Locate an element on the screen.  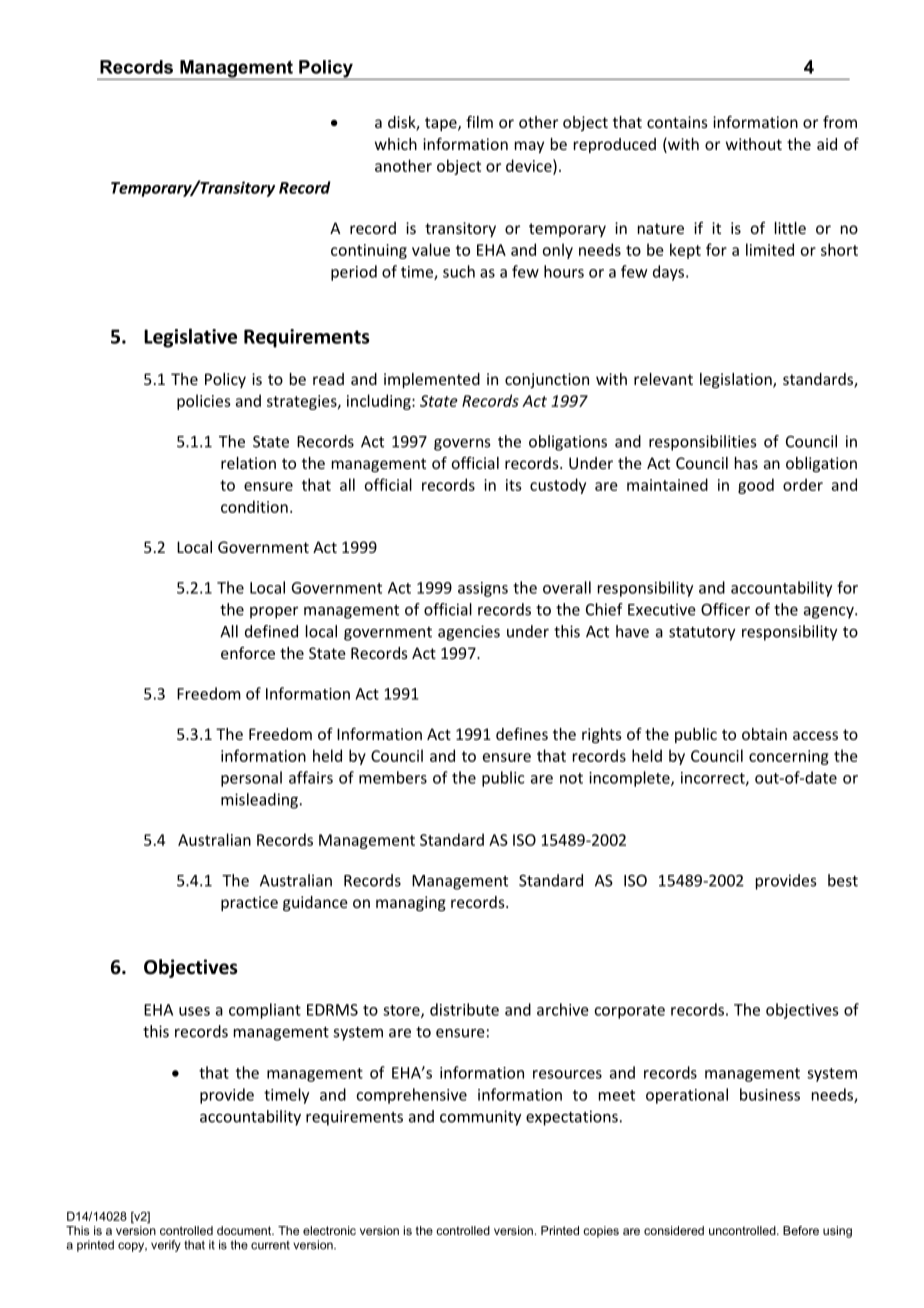
its is located at coordinates (514, 485).
